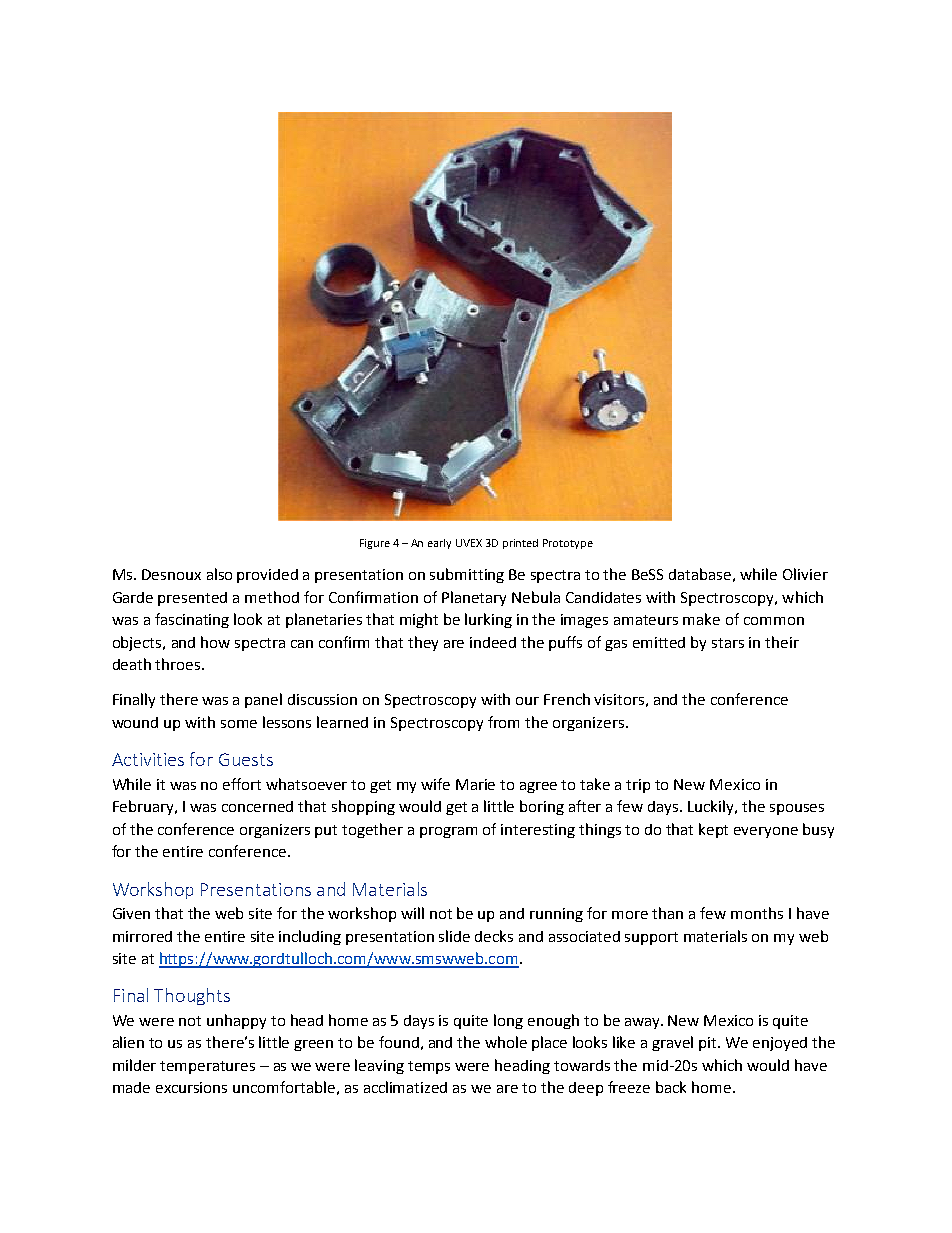 This page has height=1233, width=952. Describe the element at coordinates (757, 913) in the page. I see `months` at that location.
